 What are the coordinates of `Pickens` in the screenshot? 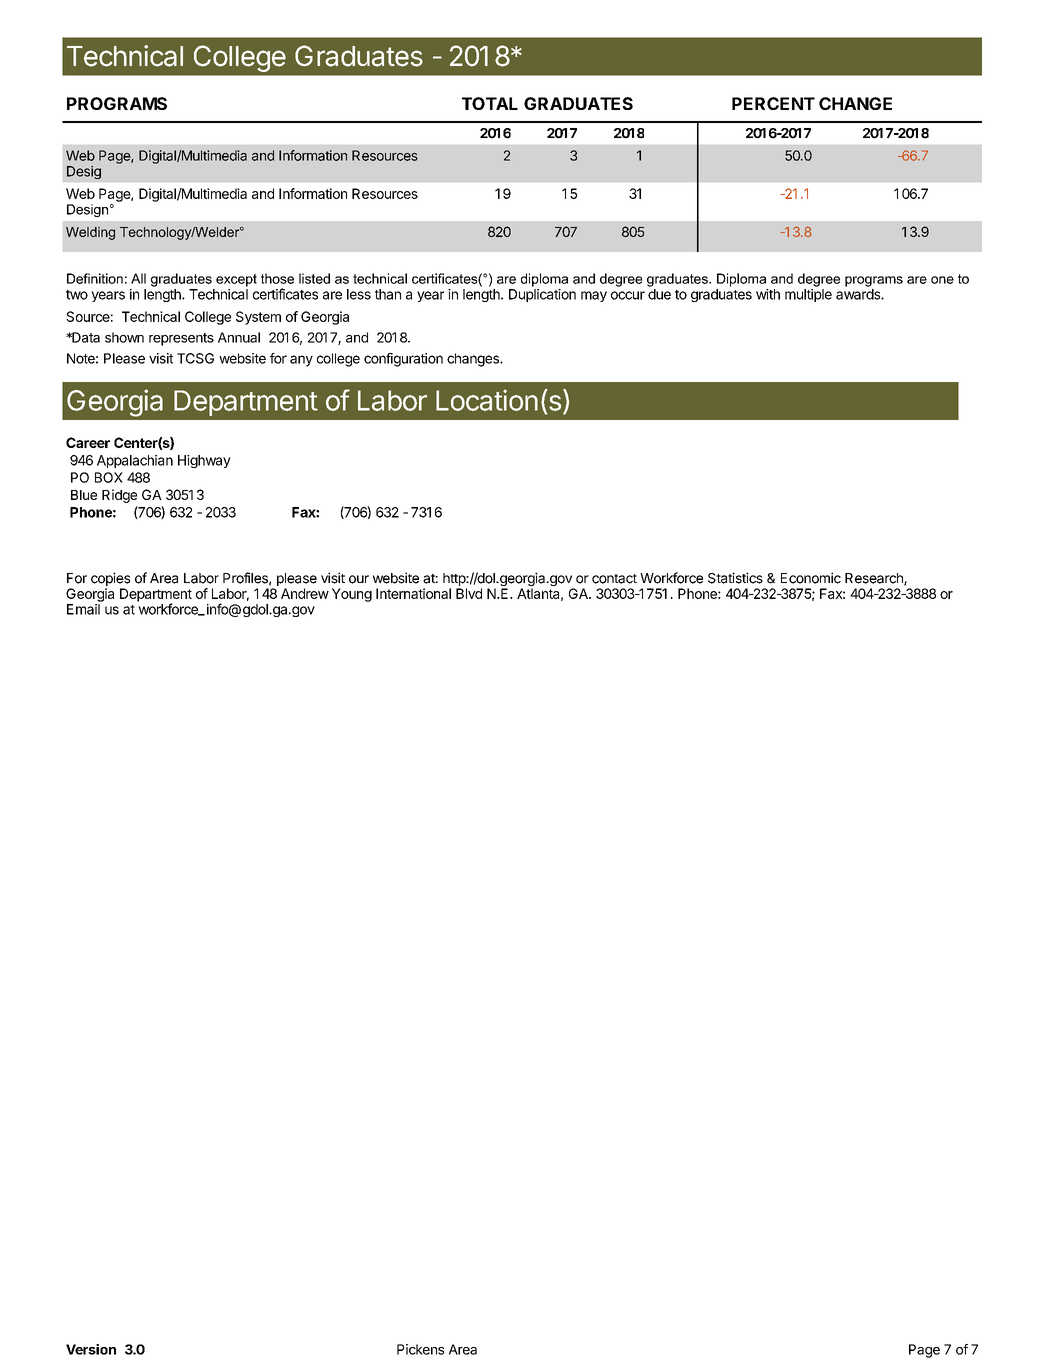 It's located at (420, 1349).
